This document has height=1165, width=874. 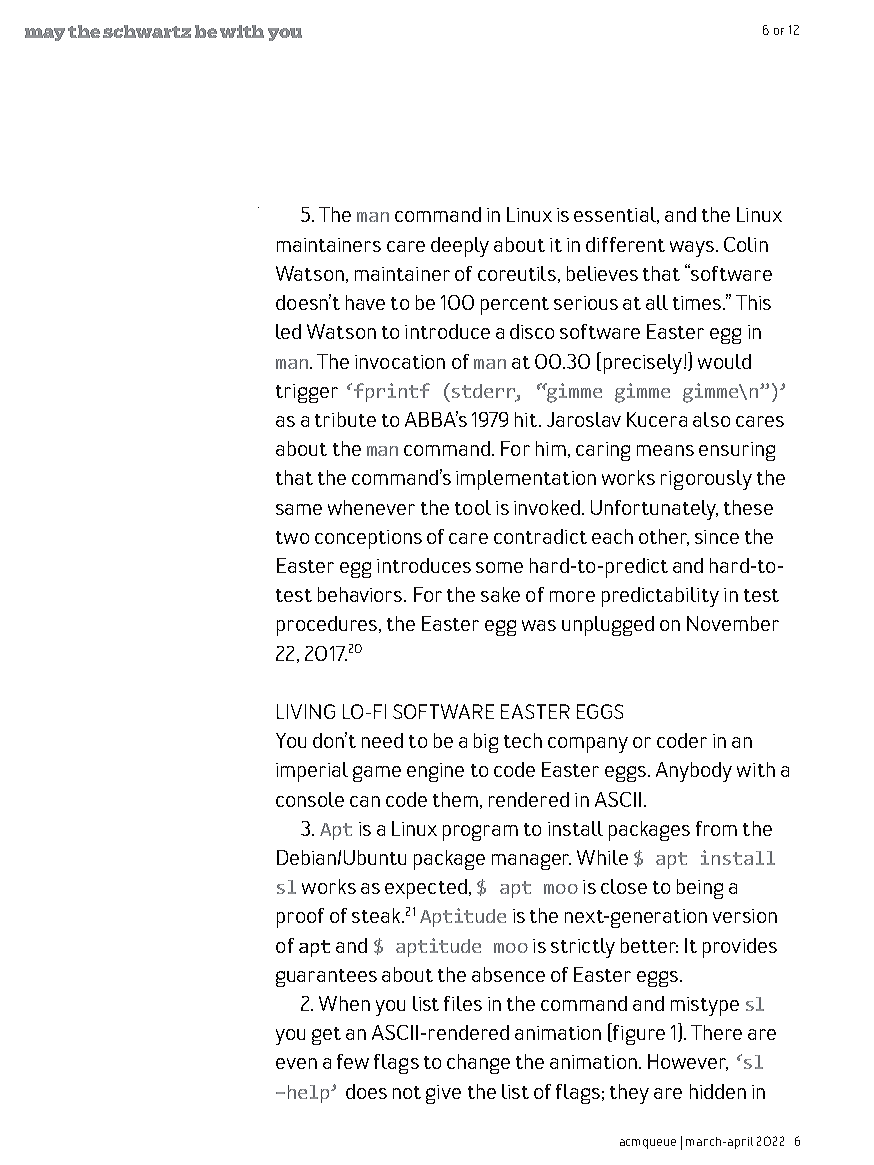 I want to click on deeply, so click(x=460, y=247).
